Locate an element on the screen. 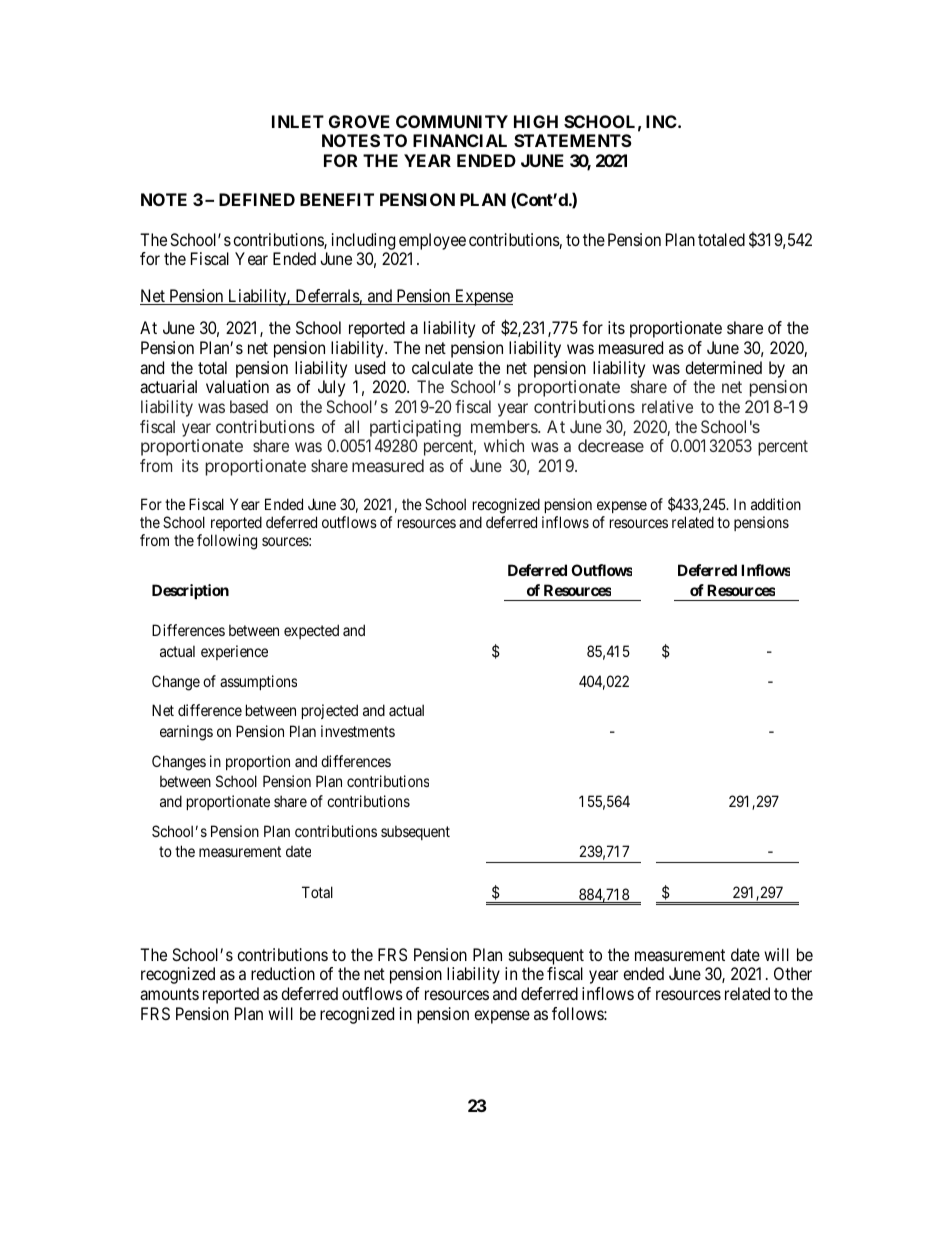 Image resolution: width=952 pixels, height=1233 pixels. Other is located at coordinates (793, 973).
